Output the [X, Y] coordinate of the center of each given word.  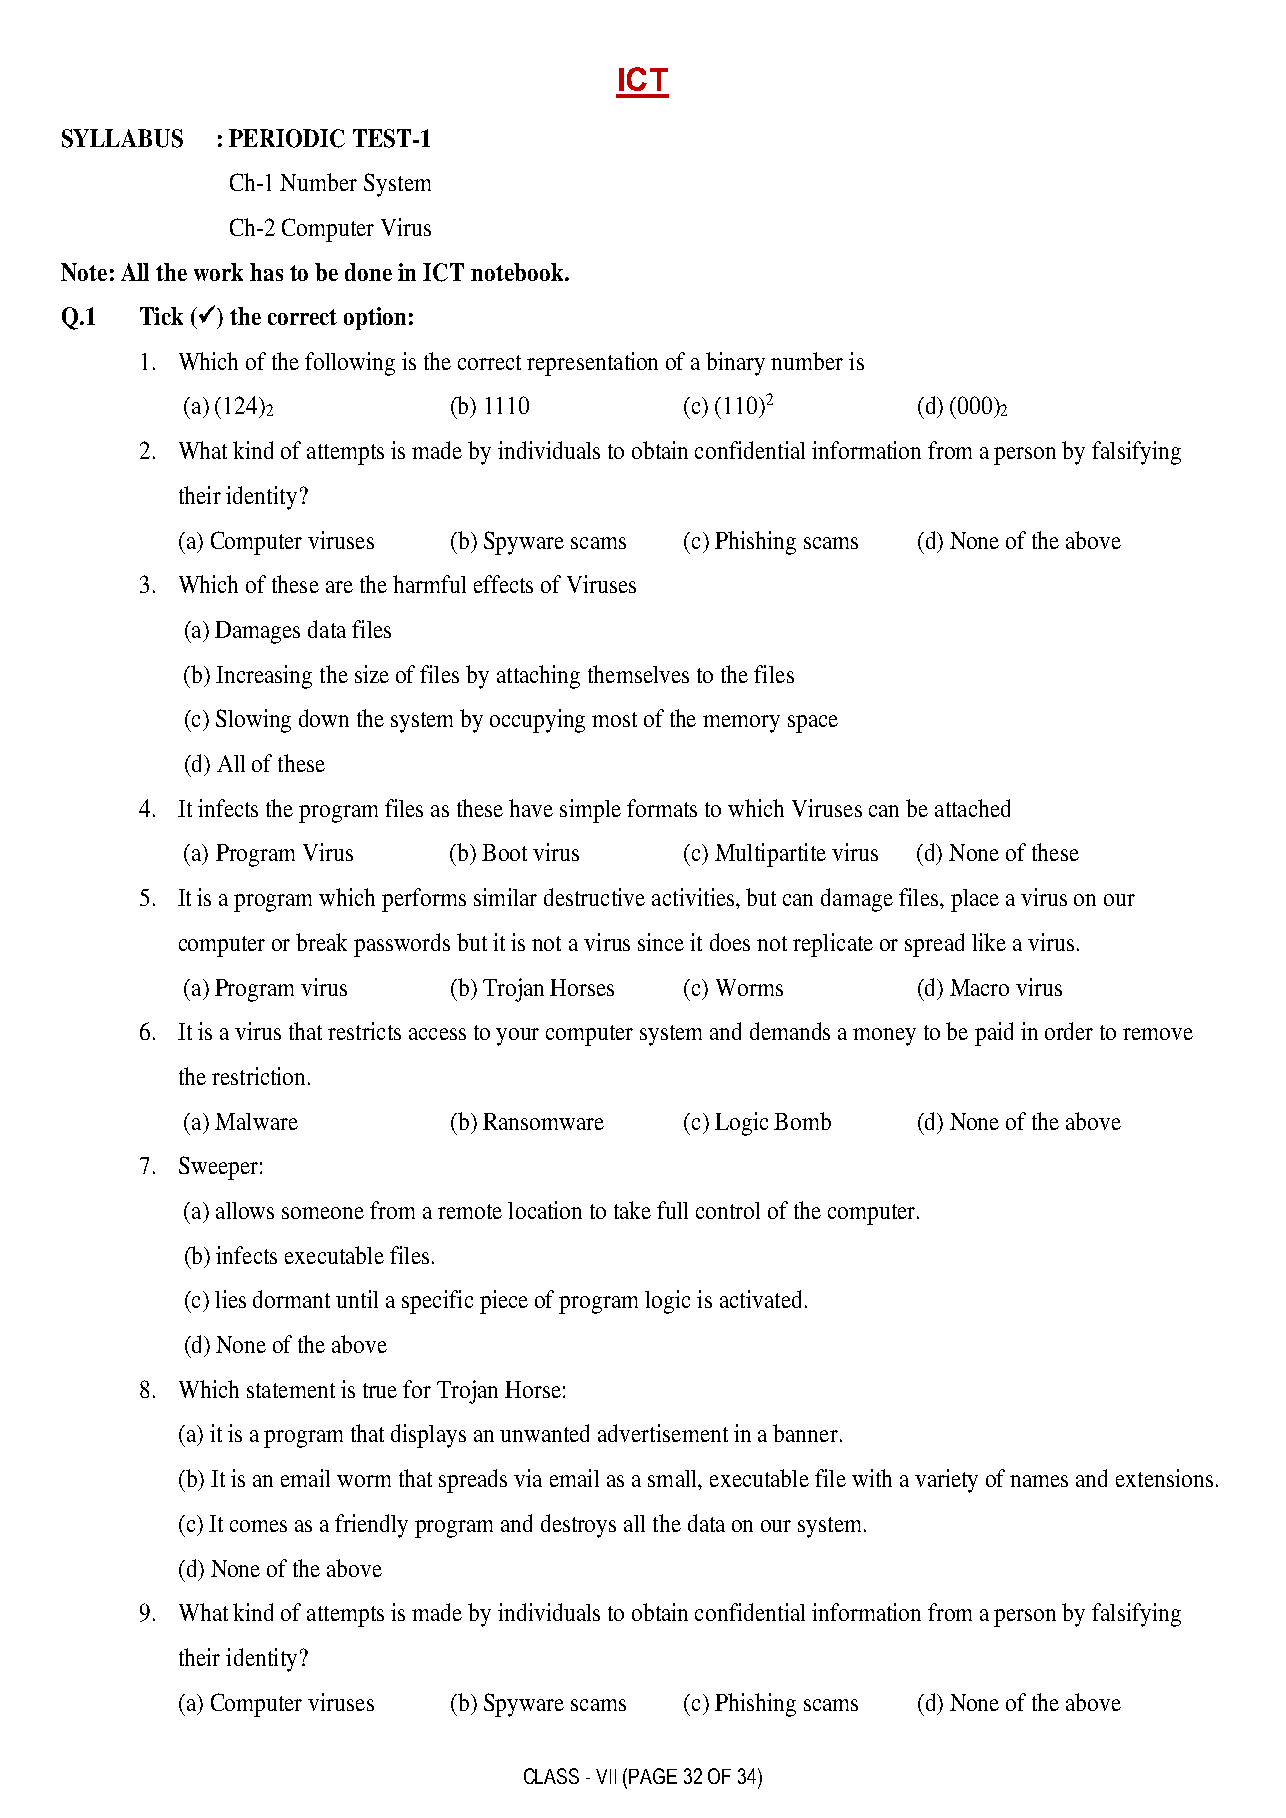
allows [245, 1210]
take [632, 1210]
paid [994, 1034]
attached [972, 808]
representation [592, 364]
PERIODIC [287, 138]
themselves [638, 674]
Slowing [253, 721]
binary [735, 364]
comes [258, 1526]
